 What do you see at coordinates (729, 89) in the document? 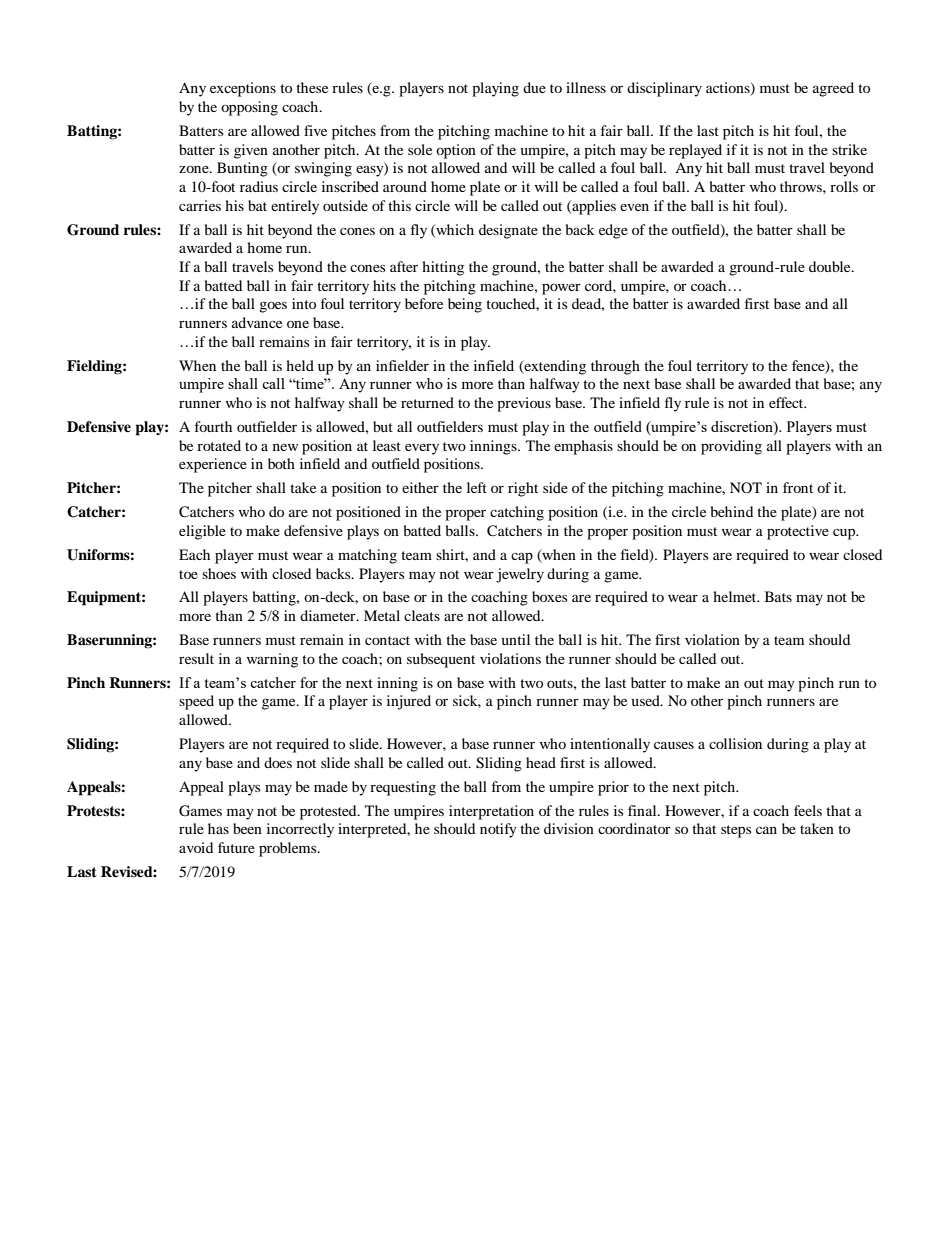
I see `actions` at bounding box center [729, 89].
